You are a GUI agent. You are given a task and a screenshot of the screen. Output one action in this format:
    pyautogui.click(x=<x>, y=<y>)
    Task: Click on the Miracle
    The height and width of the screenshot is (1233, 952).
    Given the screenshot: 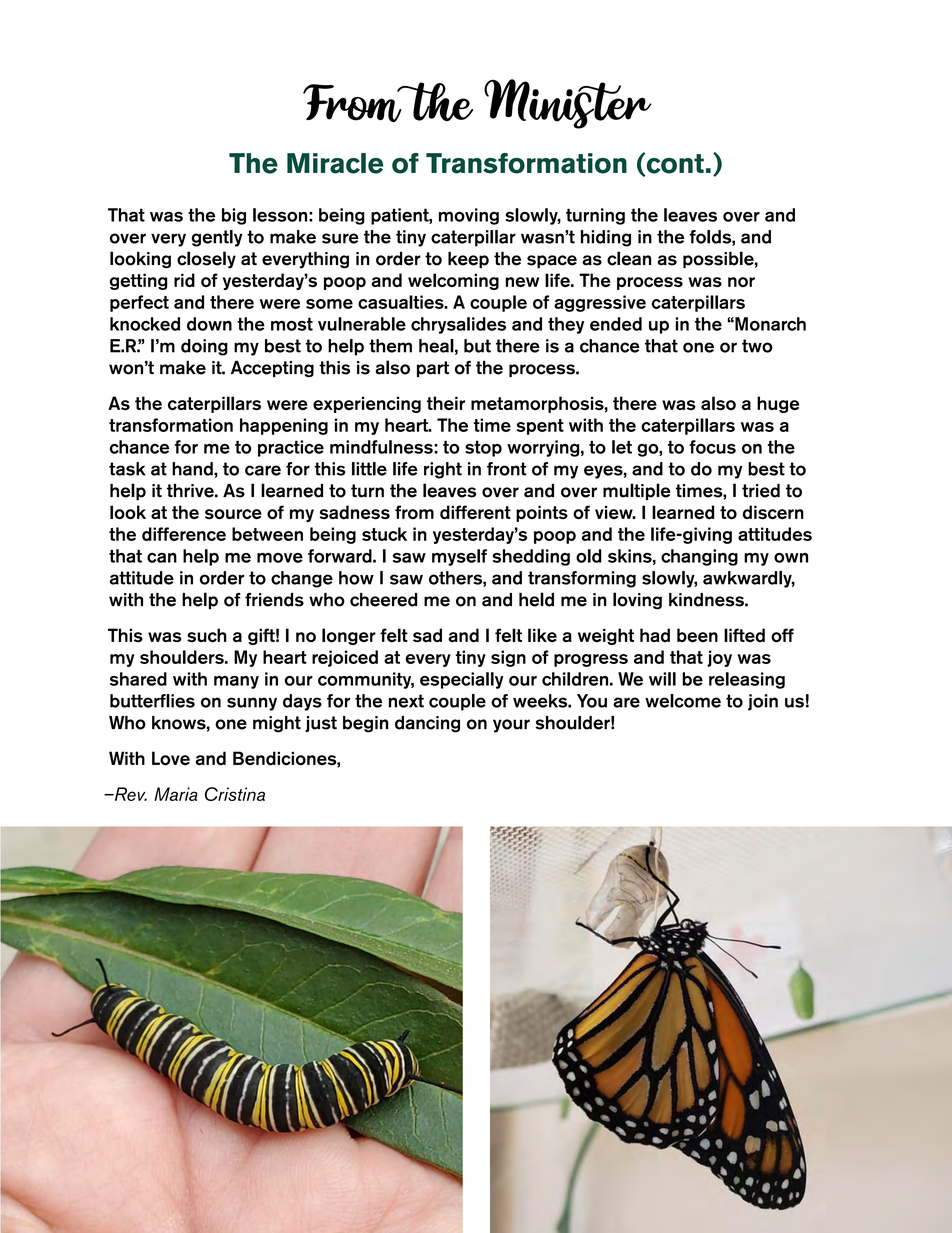 What is the action you would take?
    pyautogui.click(x=335, y=163)
